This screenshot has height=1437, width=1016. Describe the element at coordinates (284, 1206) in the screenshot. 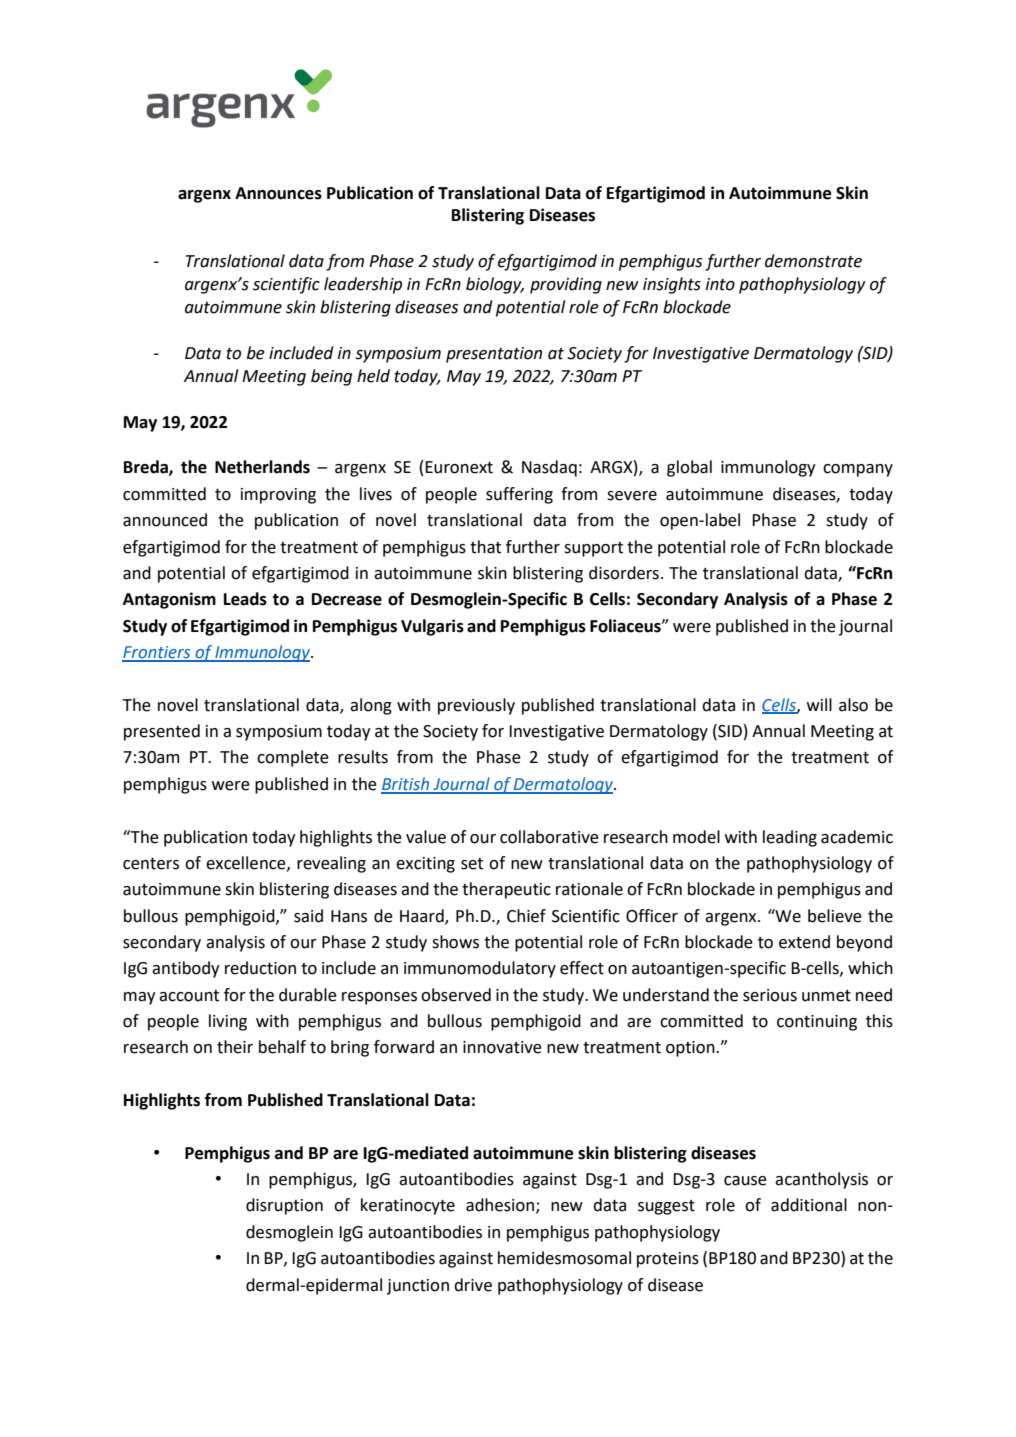

I see `disruption` at that location.
